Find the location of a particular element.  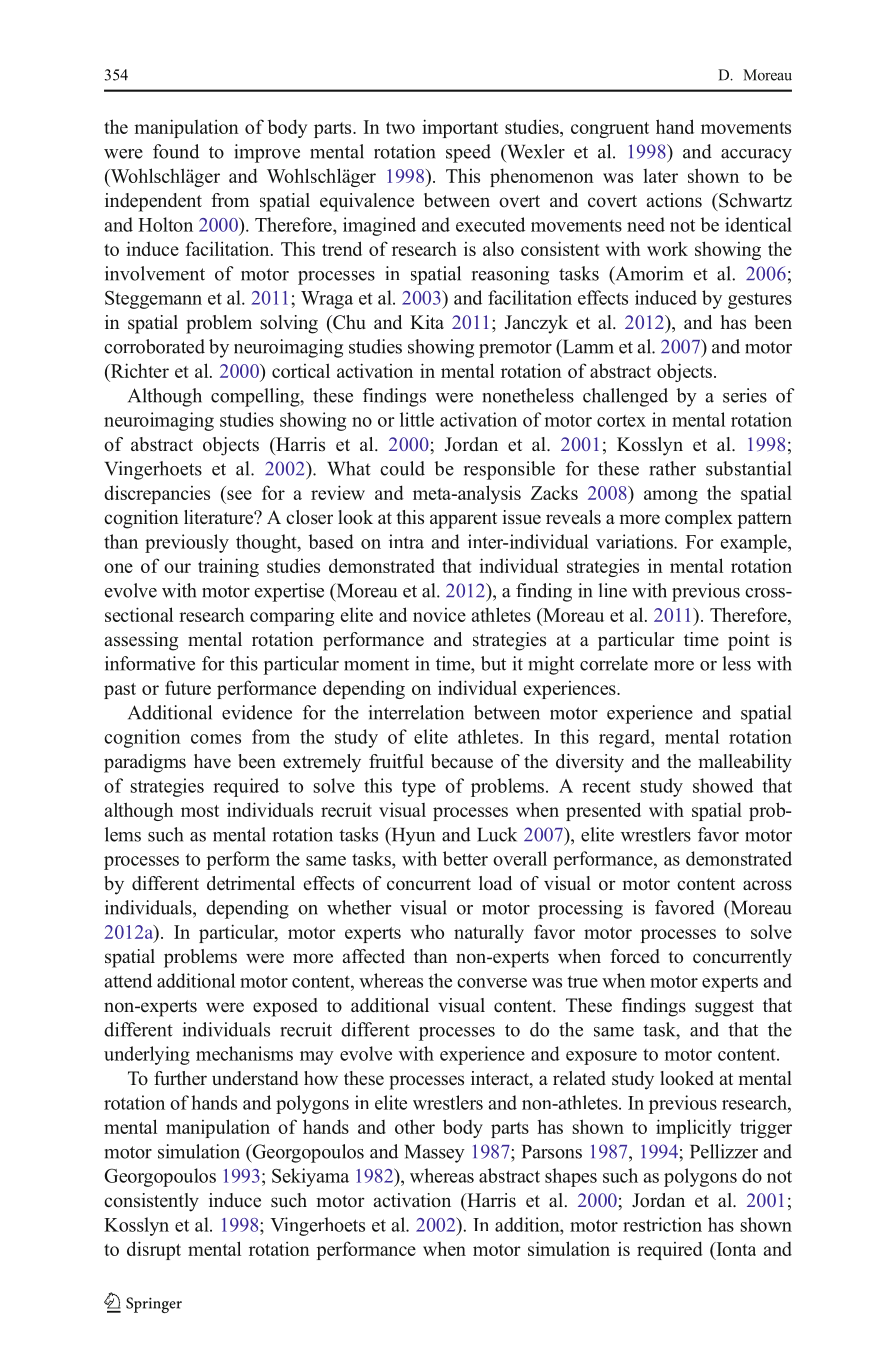

restriction is located at coordinates (662, 1224).
